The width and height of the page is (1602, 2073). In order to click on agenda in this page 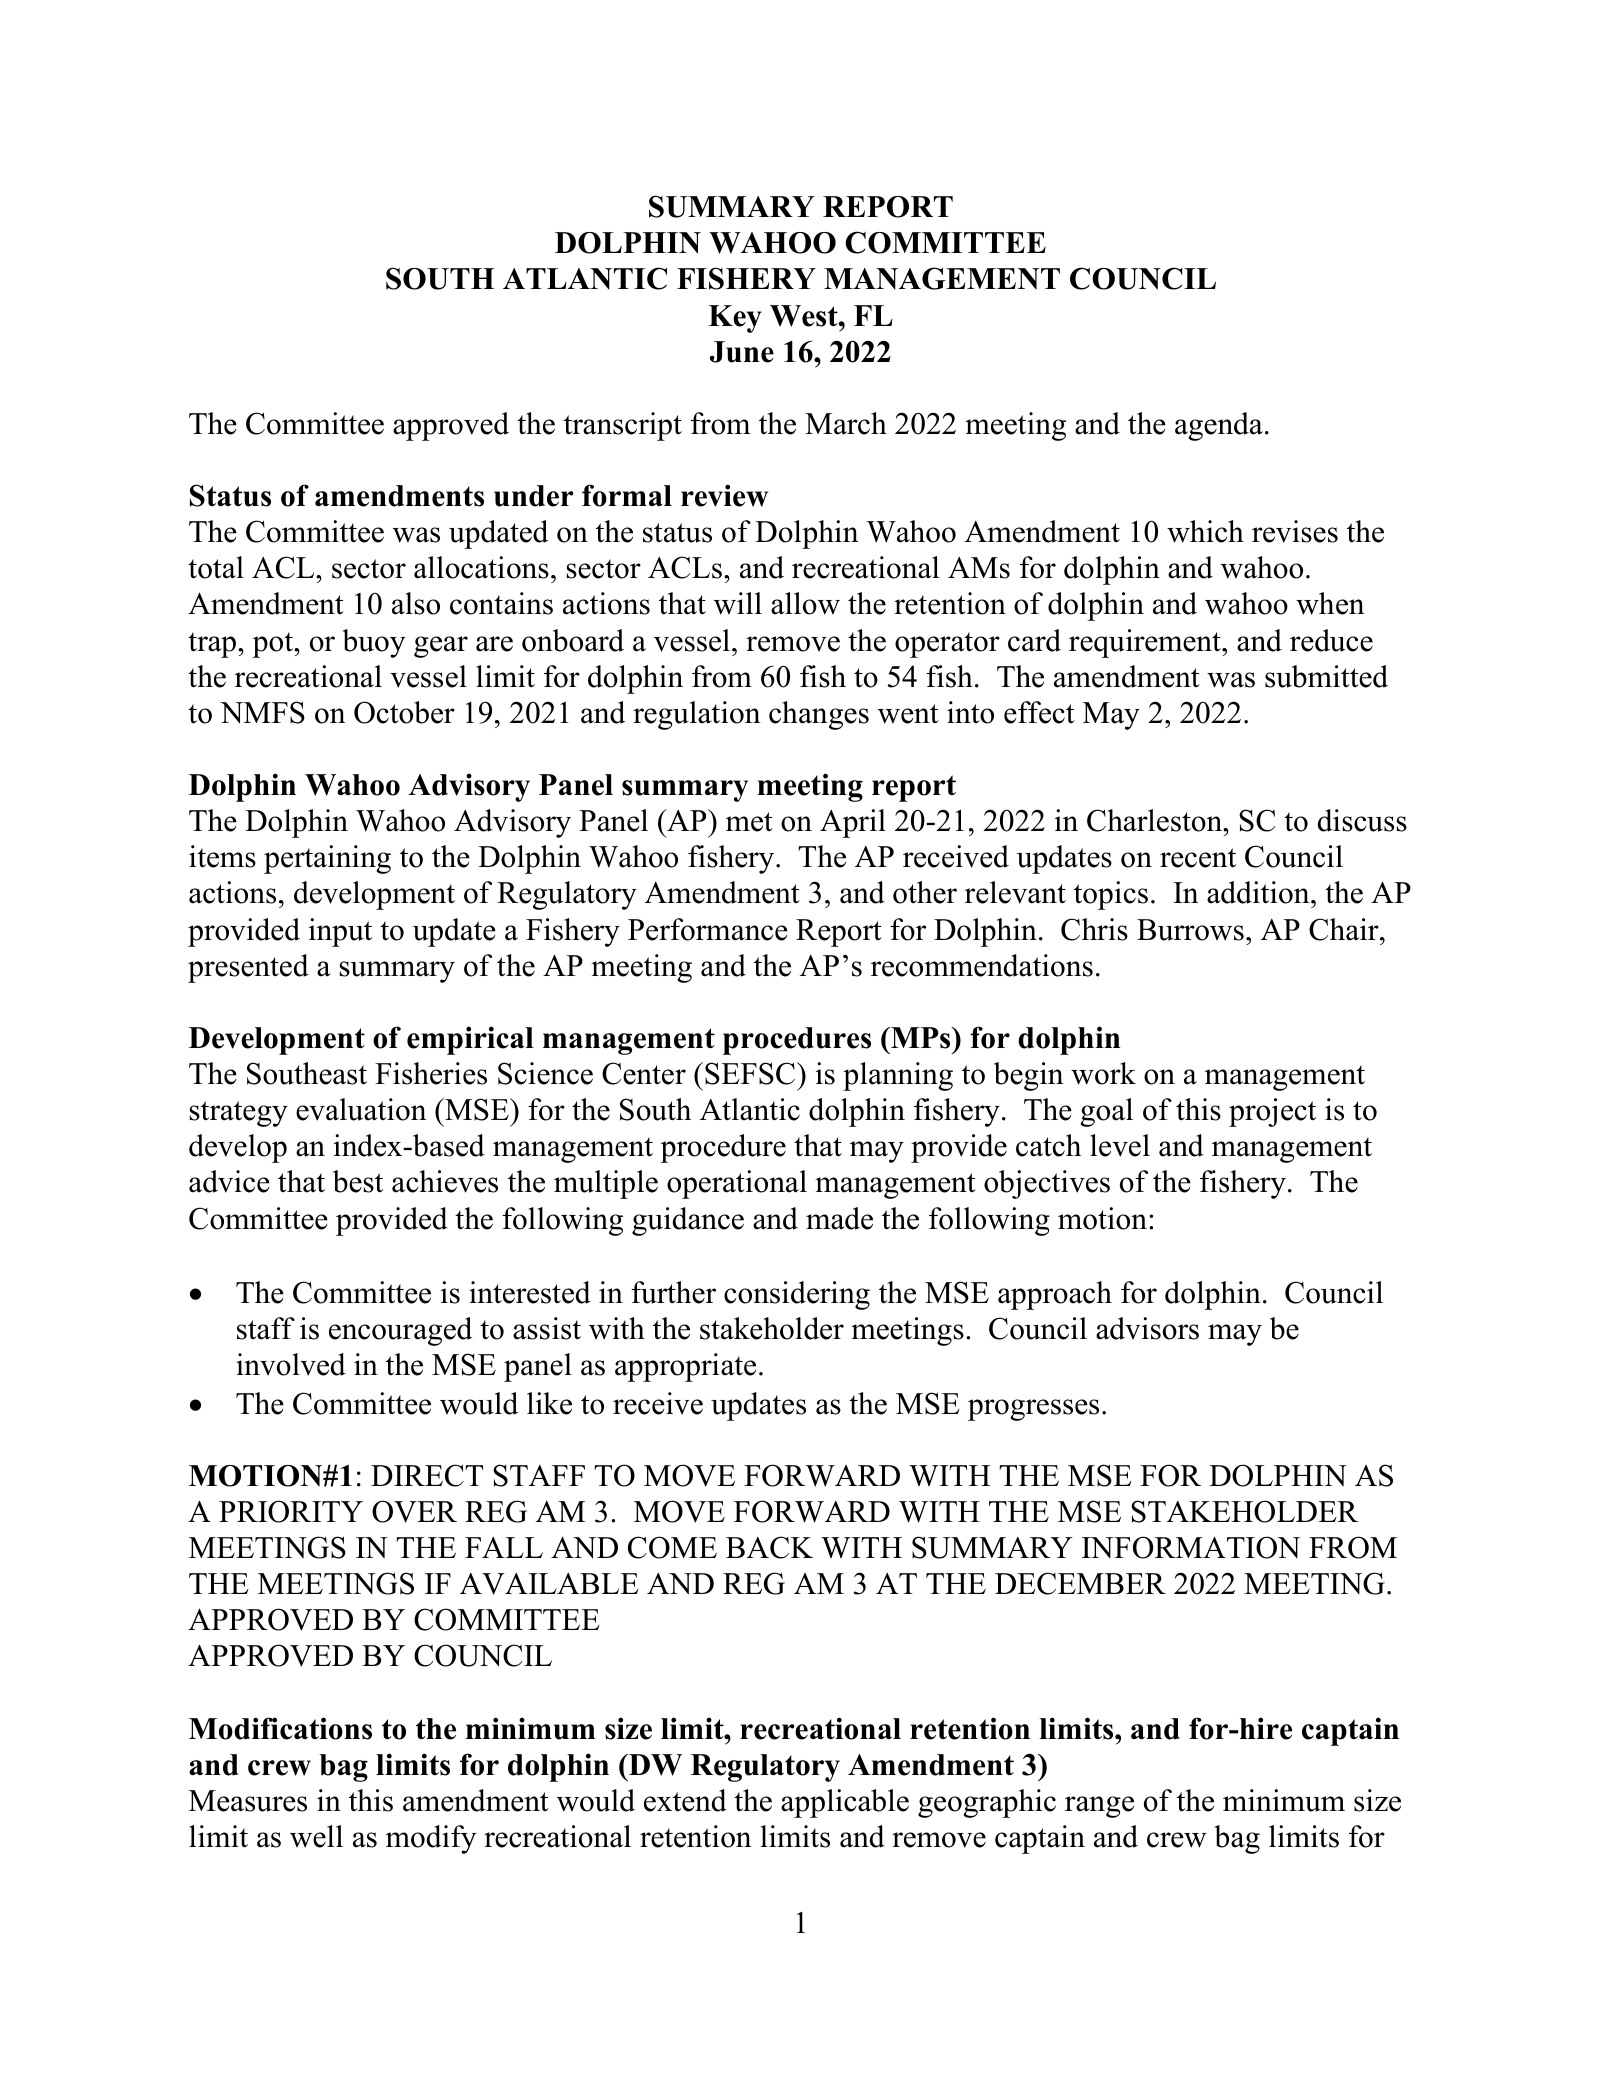, I will do `click(1219, 426)`.
